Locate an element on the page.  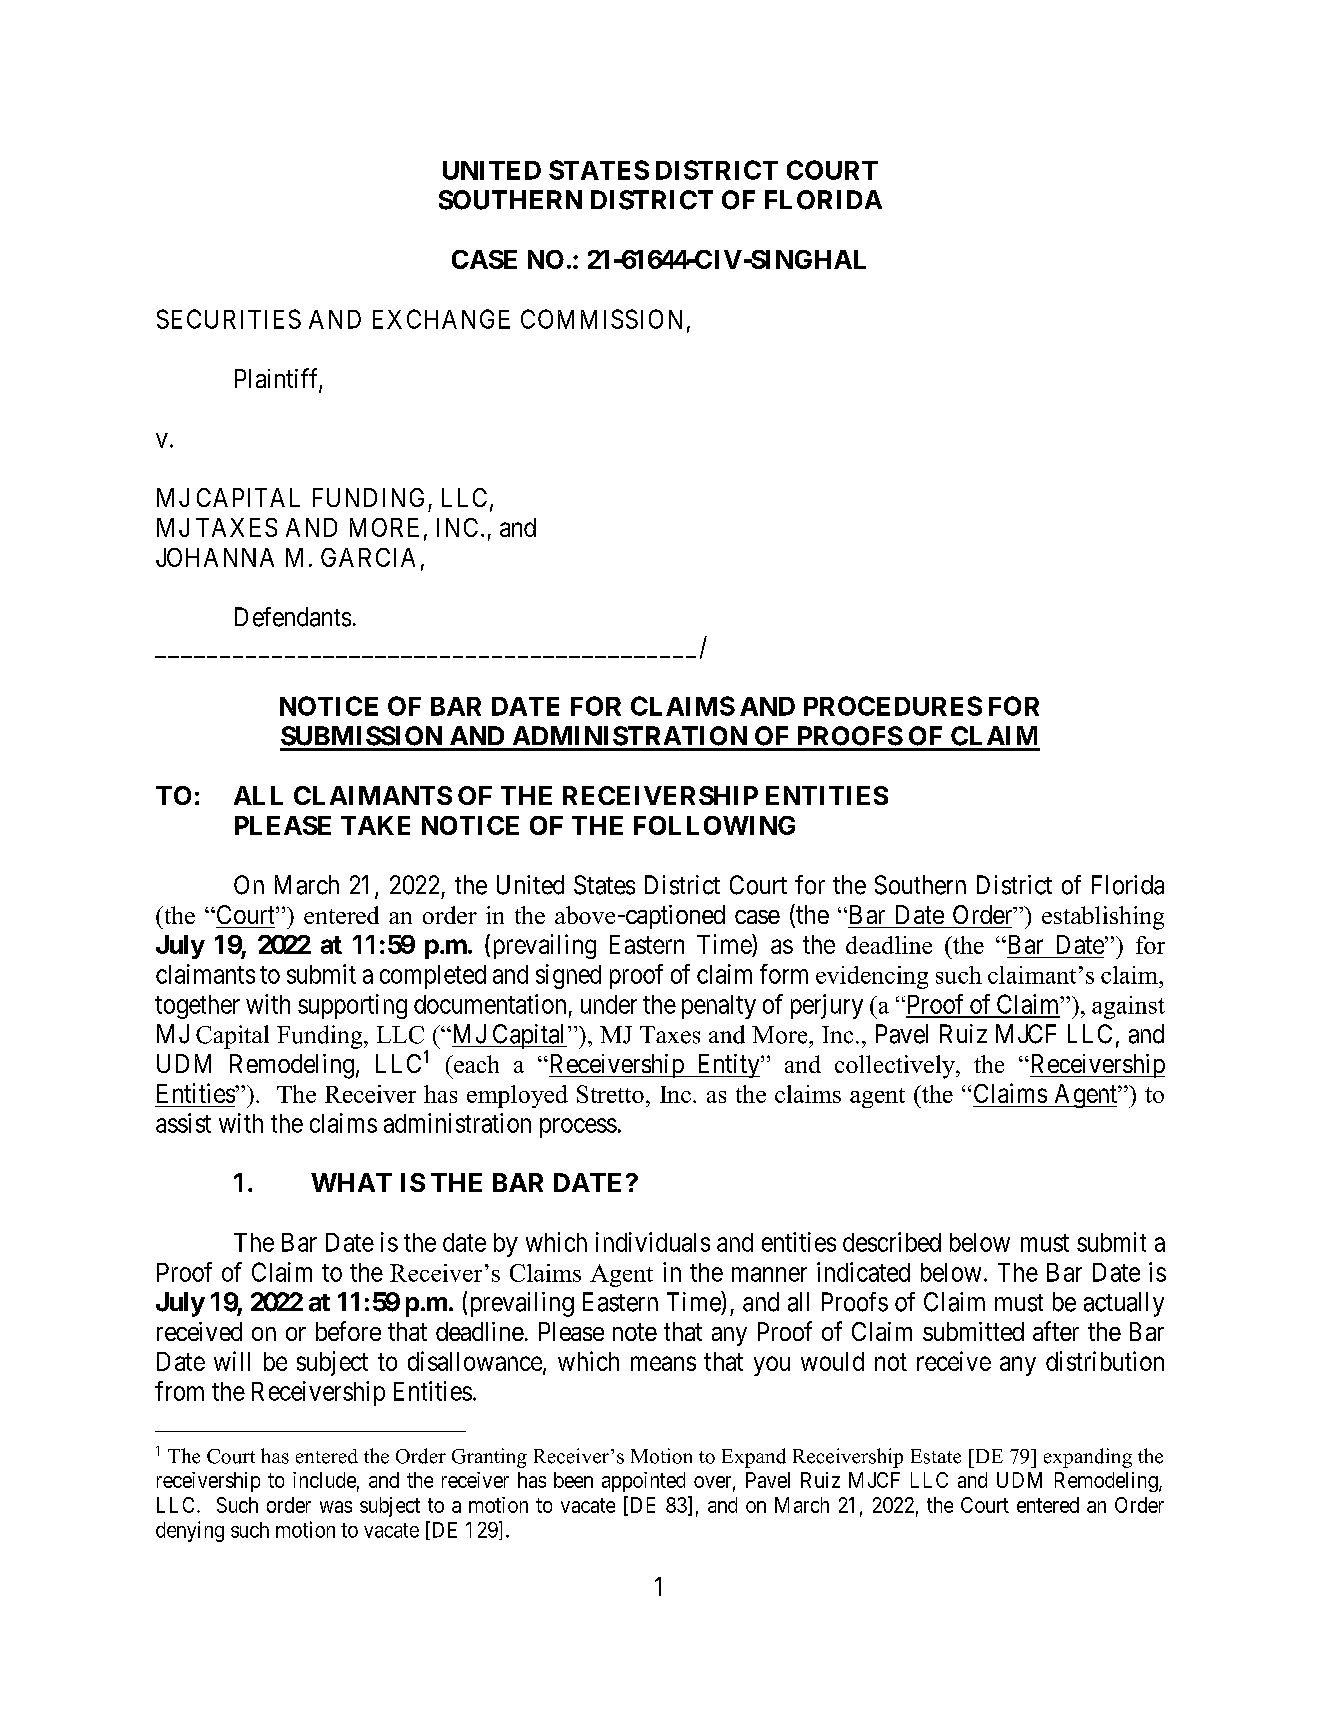
WHAT is located at coordinates (351, 1182).
